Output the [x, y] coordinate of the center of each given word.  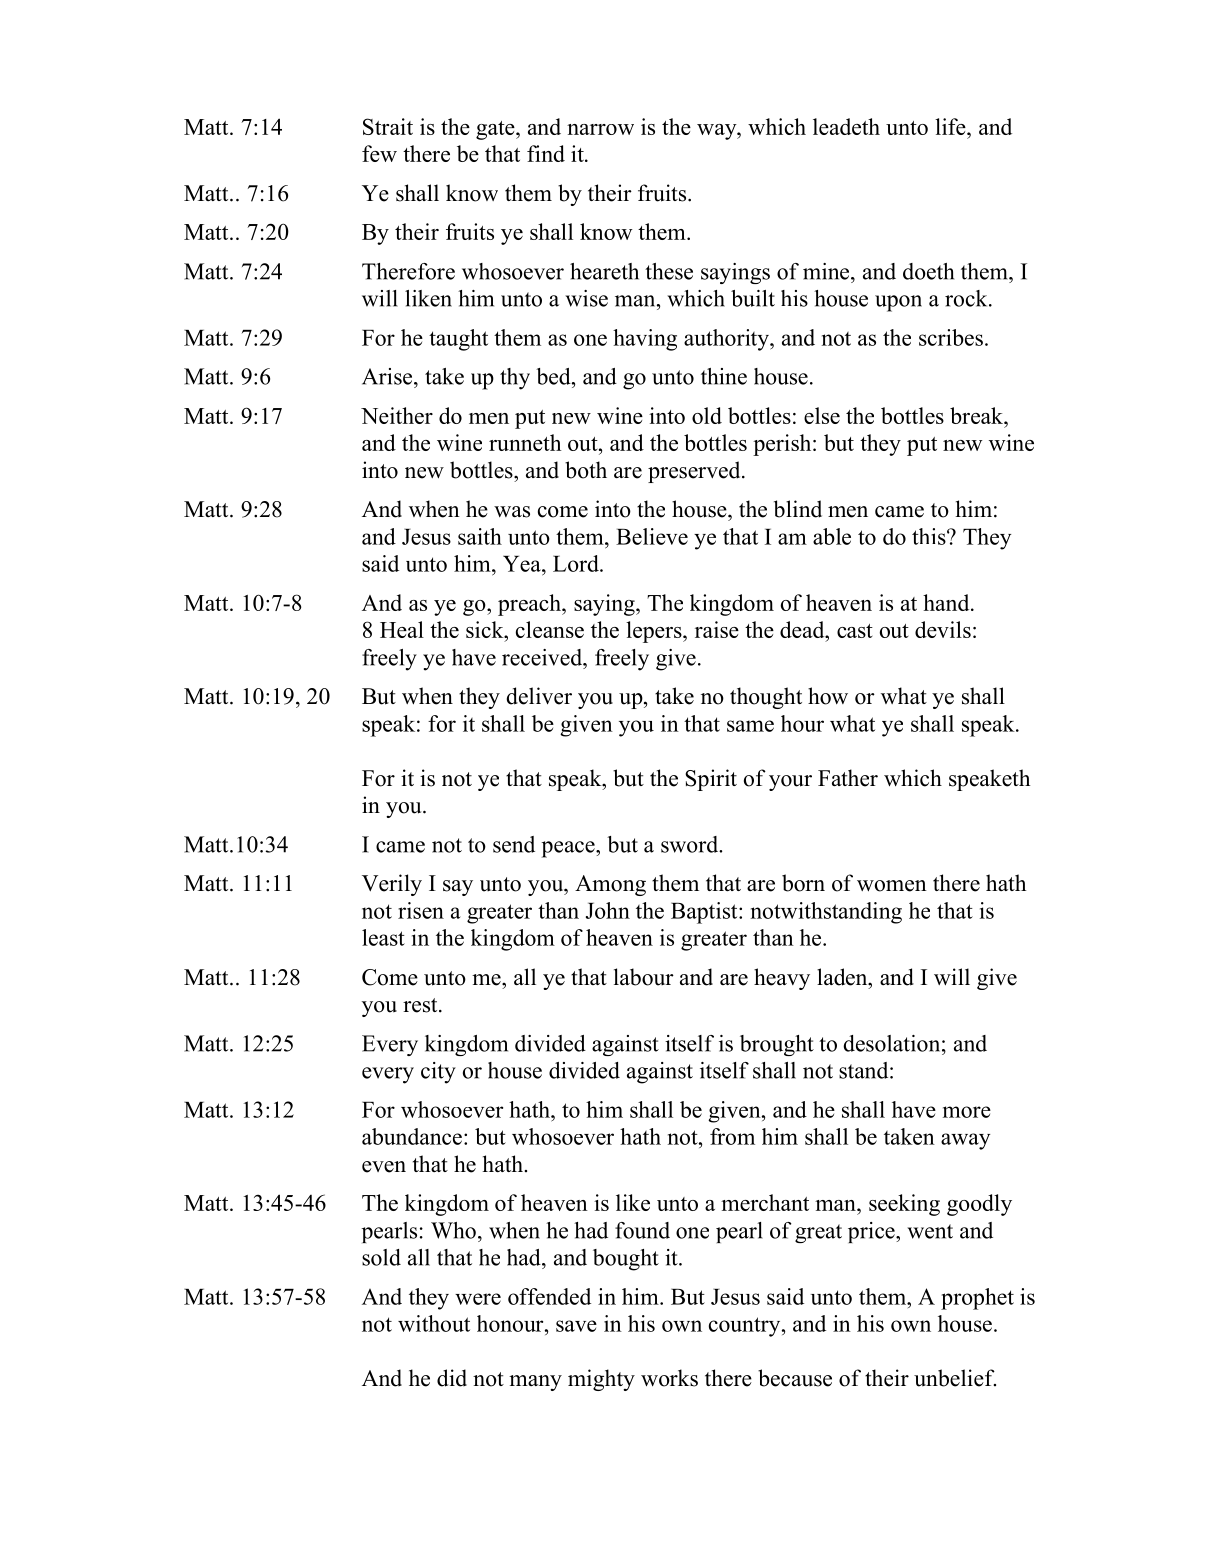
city [438, 1073]
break [978, 415]
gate [496, 130]
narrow [600, 129]
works [669, 1378]
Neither [397, 415]
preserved [695, 472]
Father [848, 778]
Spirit [711, 780]
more [967, 1112]
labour [644, 977]
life [951, 126]
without [434, 1323]
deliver [539, 696]
